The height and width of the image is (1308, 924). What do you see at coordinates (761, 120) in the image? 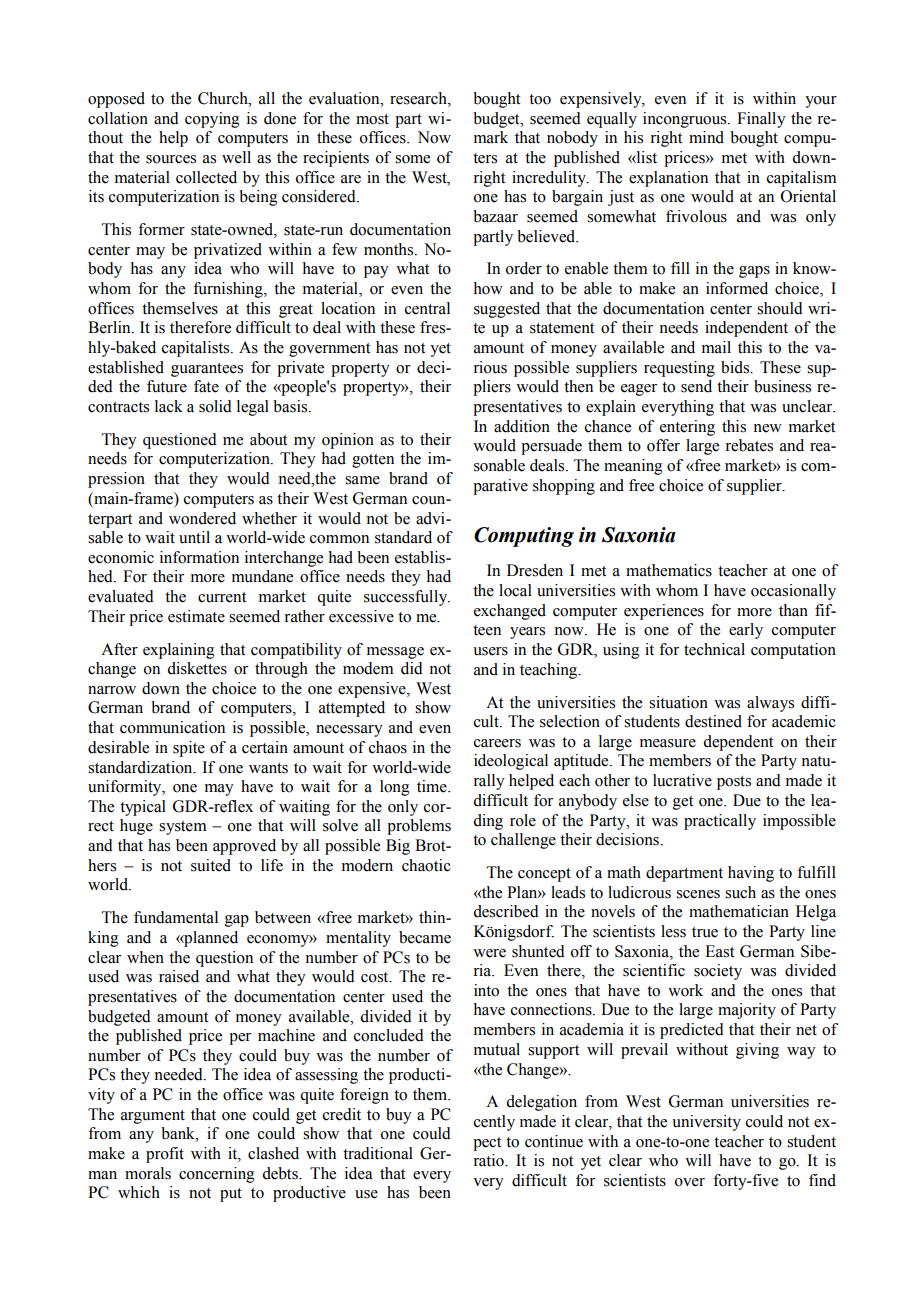
I see `Finally` at bounding box center [761, 120].
